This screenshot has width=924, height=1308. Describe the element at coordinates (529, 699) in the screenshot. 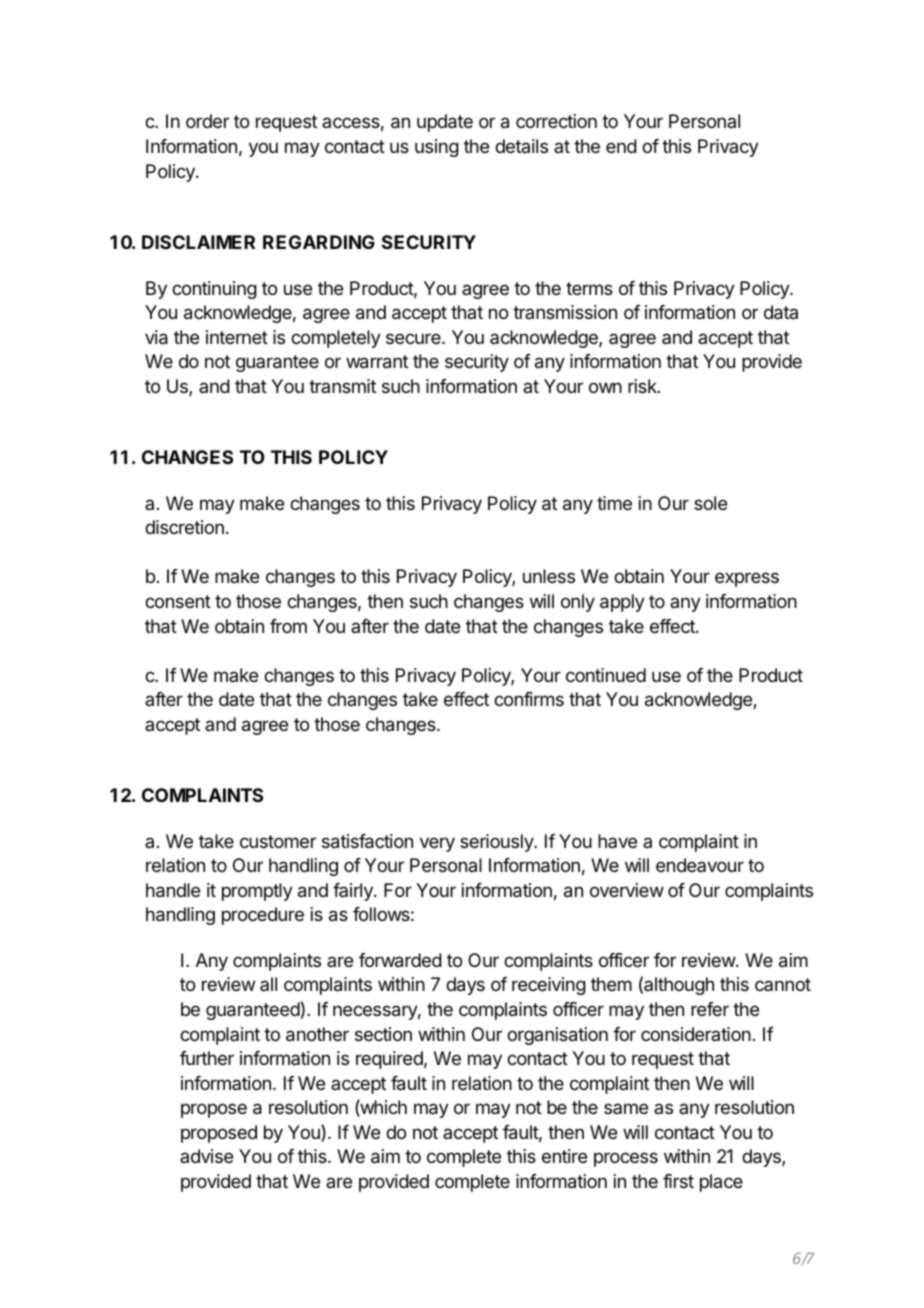

I see `confirms` at that location.
